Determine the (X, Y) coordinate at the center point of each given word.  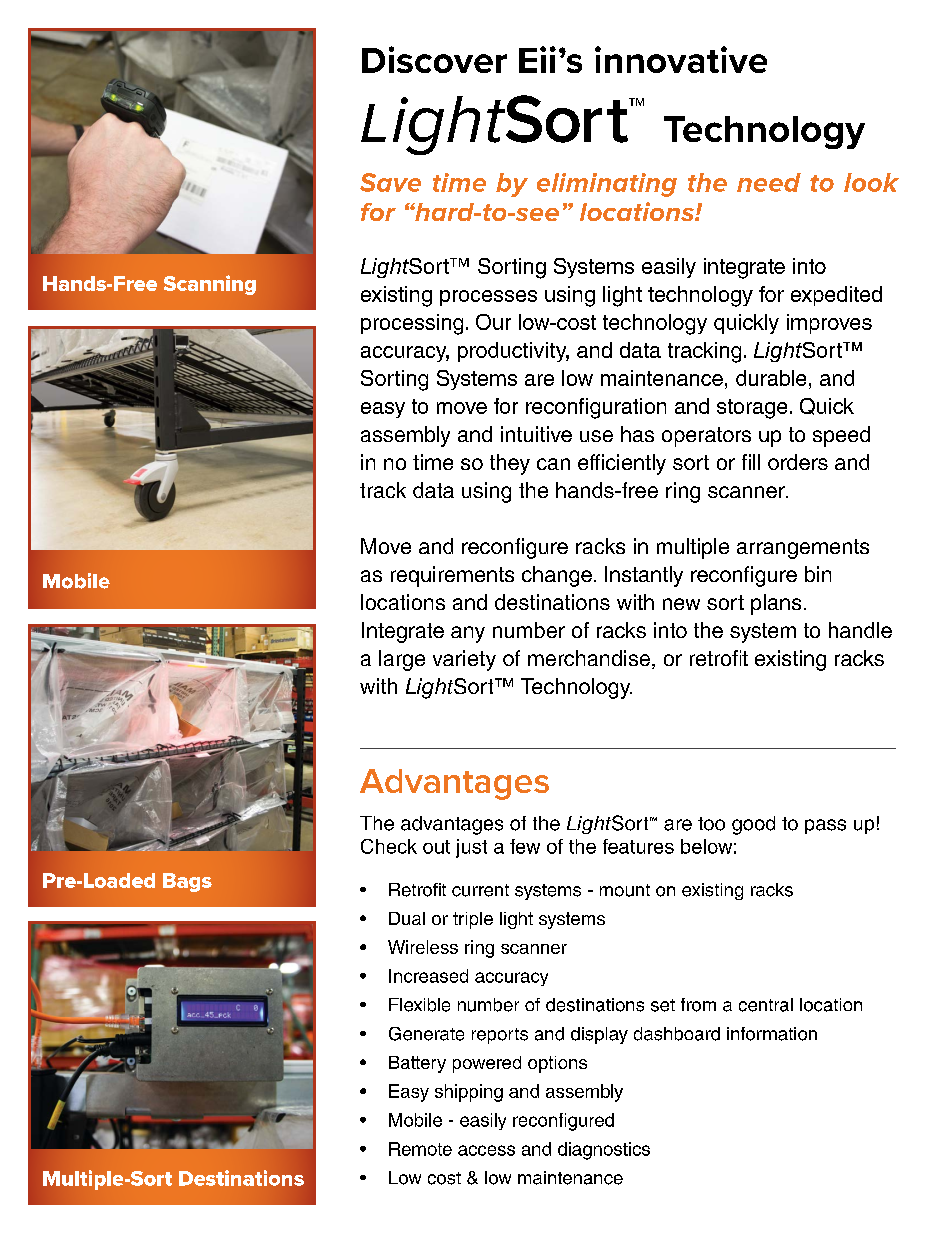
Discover (434, 59)
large (402, 660)
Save (390, 182)
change (557, 576)
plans (776, 604)
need (769, 182)
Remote (420, 1149)
